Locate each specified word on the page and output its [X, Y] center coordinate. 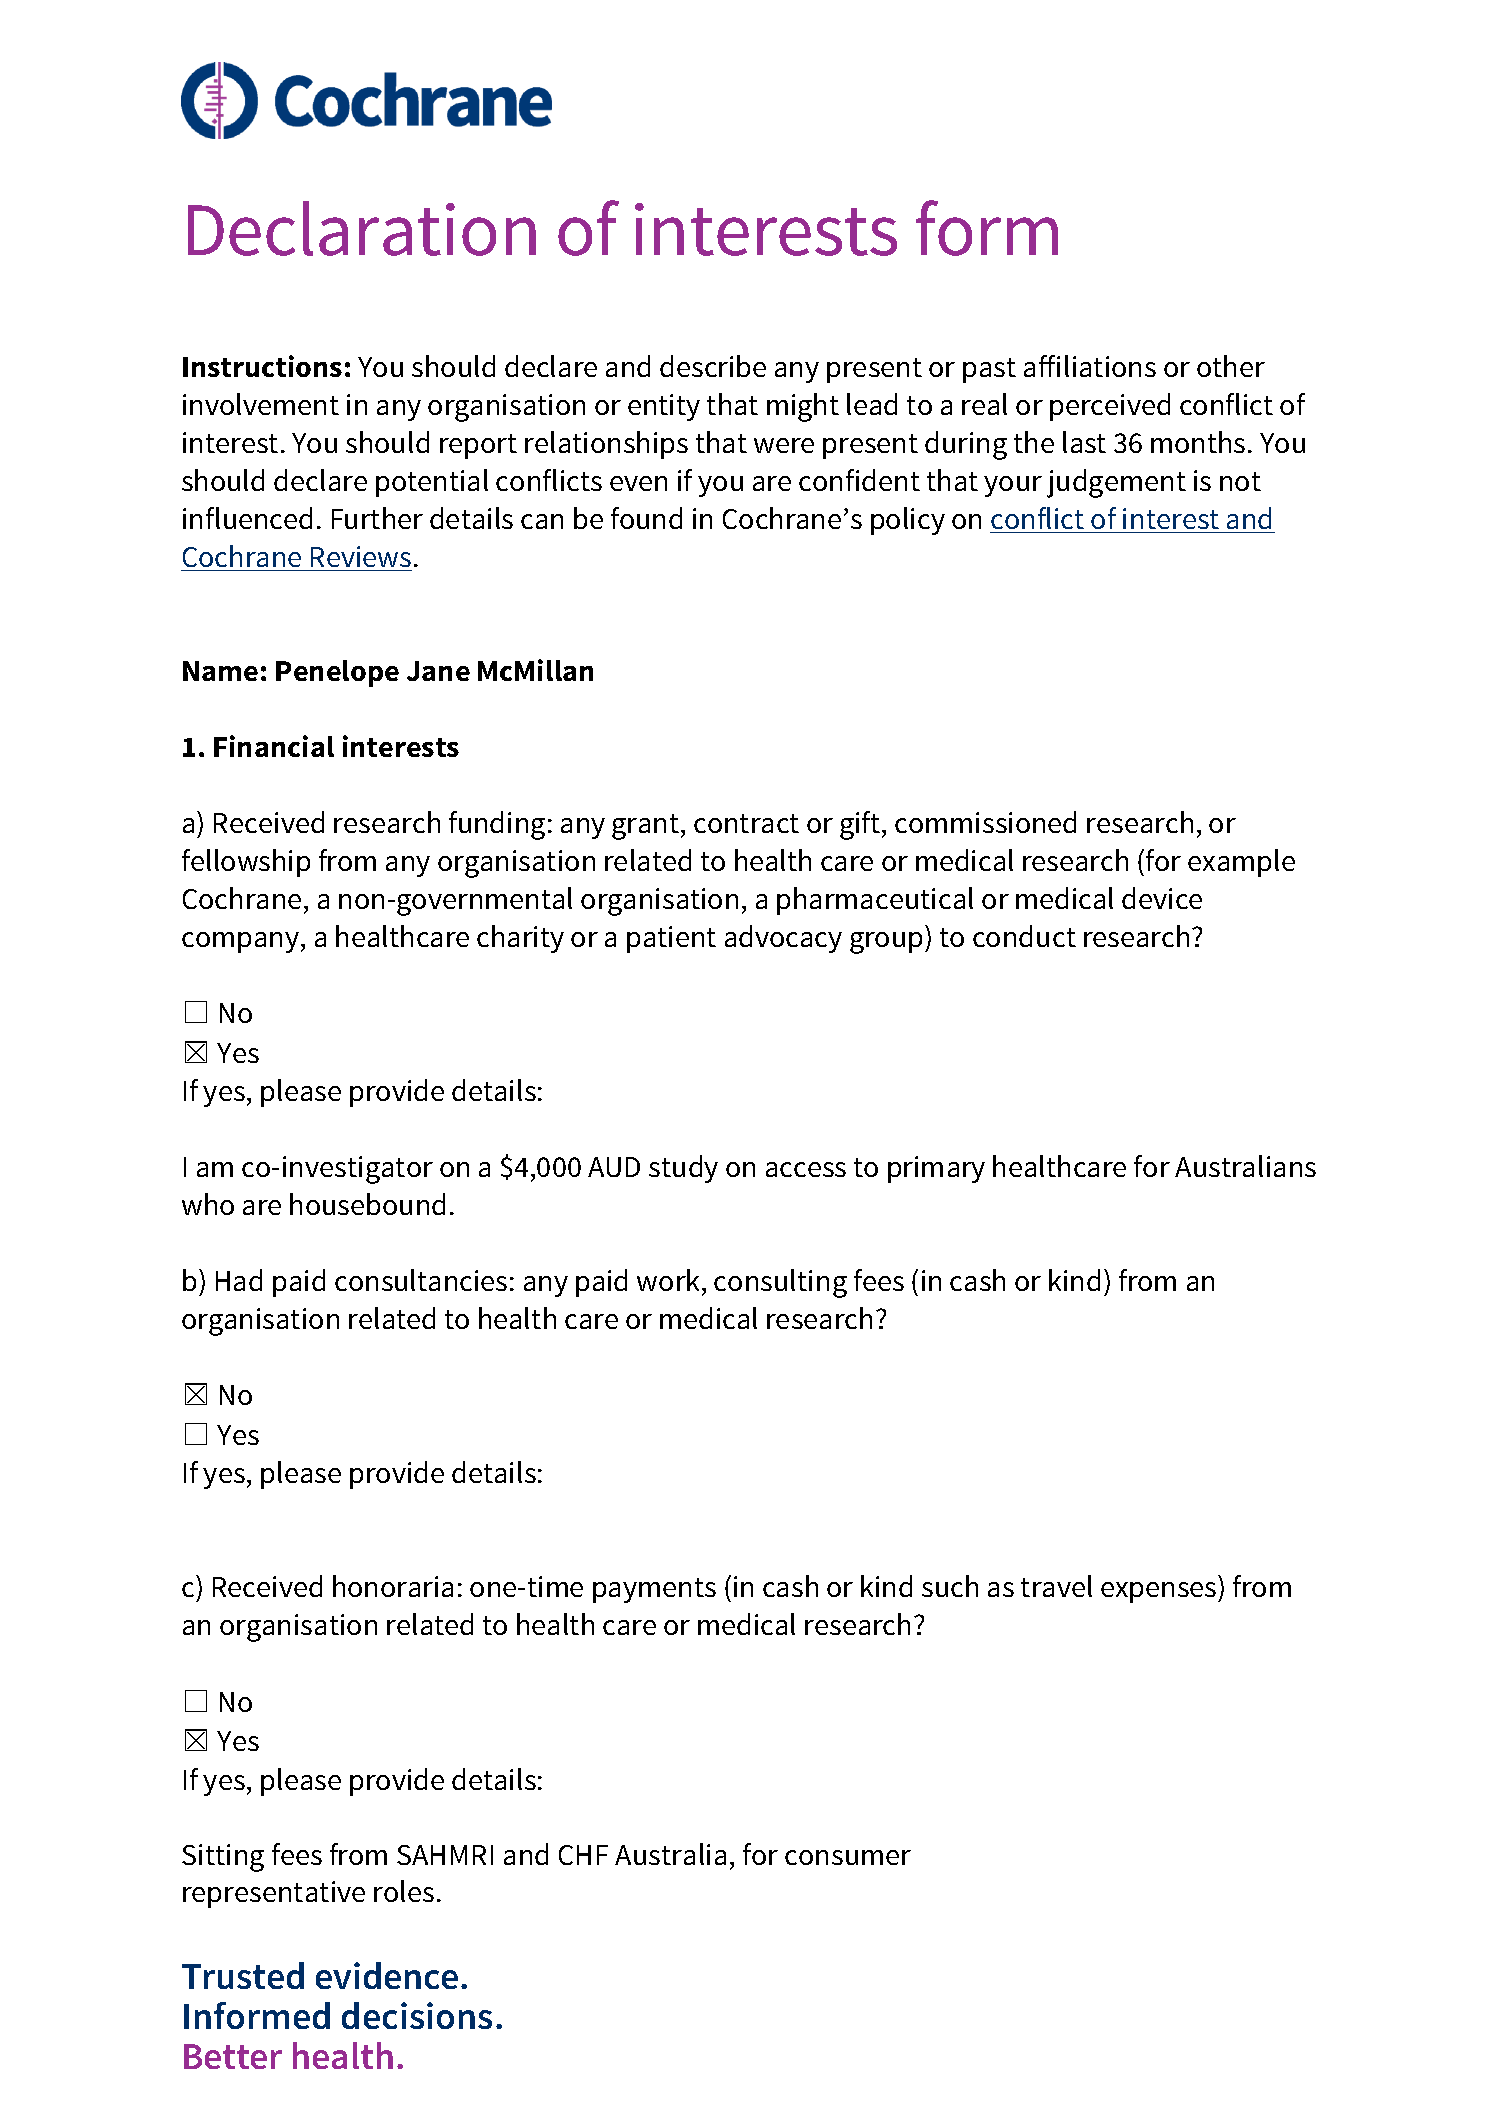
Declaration [362, 228]
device [1162, 898]
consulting [780, 1283]
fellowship [246, 863]
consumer [848, 1857]
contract [746, 823]
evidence [387, 1975]
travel [1056, 1586]
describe [713, 366]
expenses [1160, 1592]
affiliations [1090, 366]
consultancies [421, 1280]
